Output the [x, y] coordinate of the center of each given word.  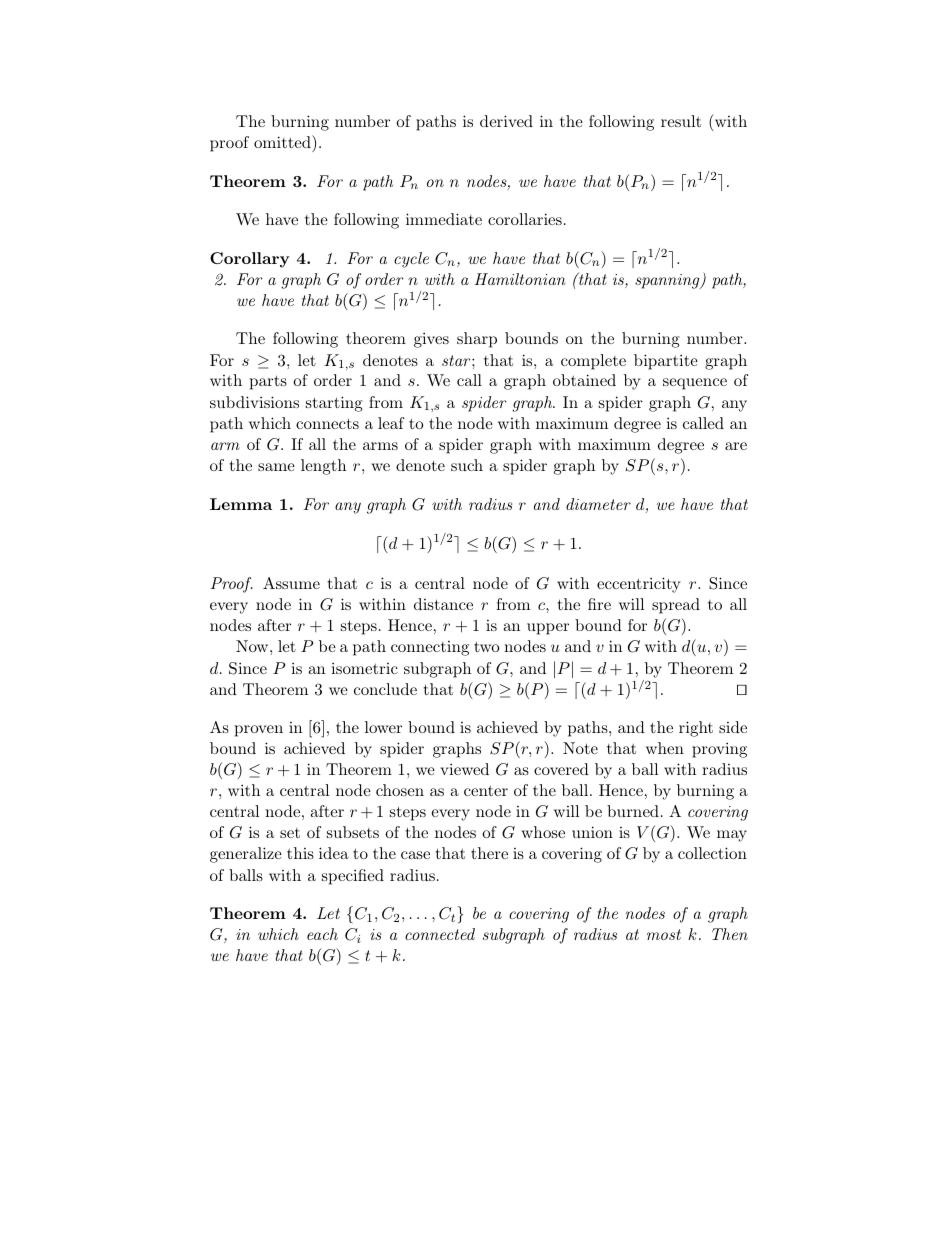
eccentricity [639, 585]
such [467, 465]
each [322, 934]
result [681, 121]
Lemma [241, 504]
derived [506, 121]
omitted [283, 141]
